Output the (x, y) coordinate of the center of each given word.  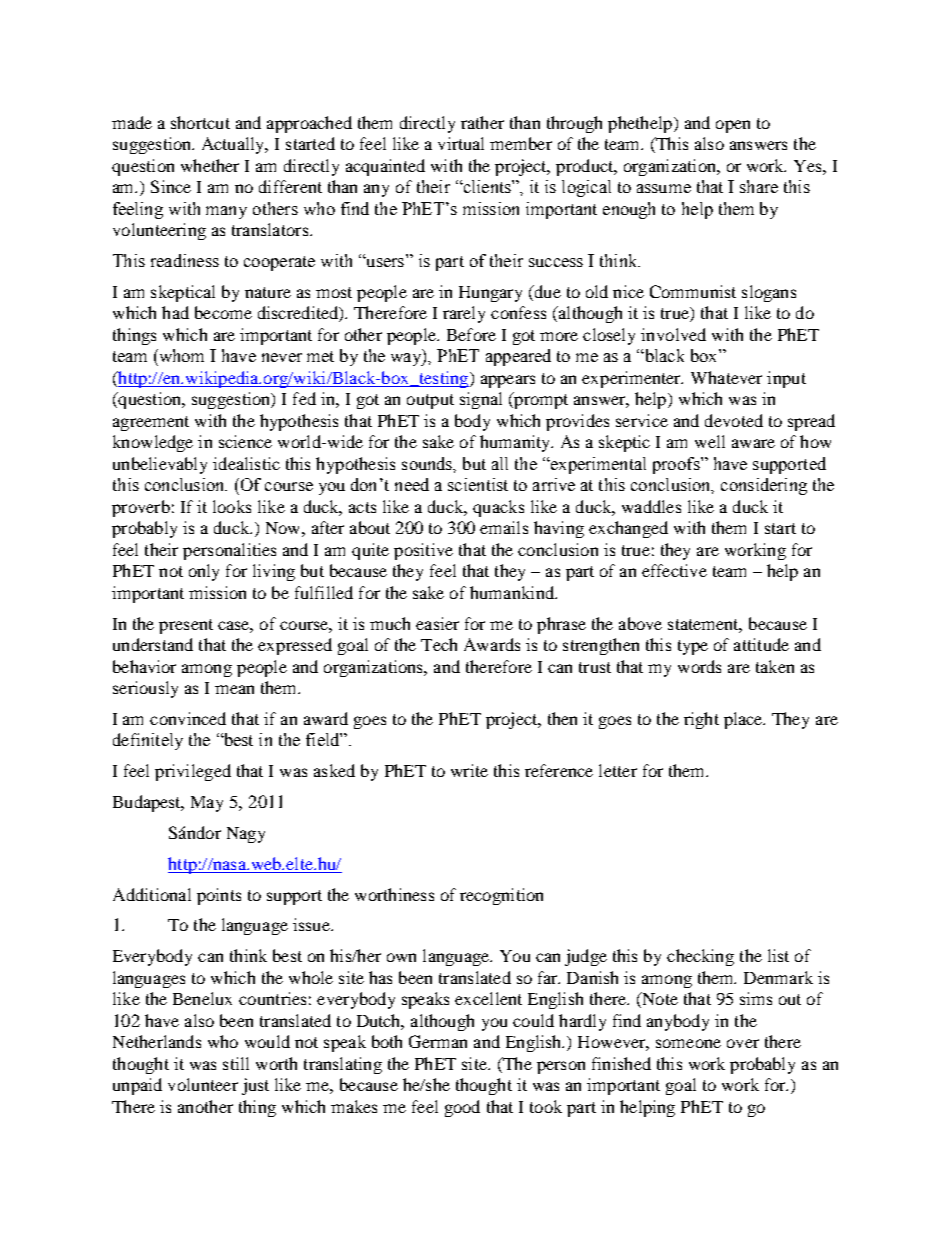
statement (705, 625)
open (733, 126)
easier (437, 623)
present (186, 626)
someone (688, 1043)
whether (210, 165)
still (236, 1063)
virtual (461, 143)
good (462, 1108)
